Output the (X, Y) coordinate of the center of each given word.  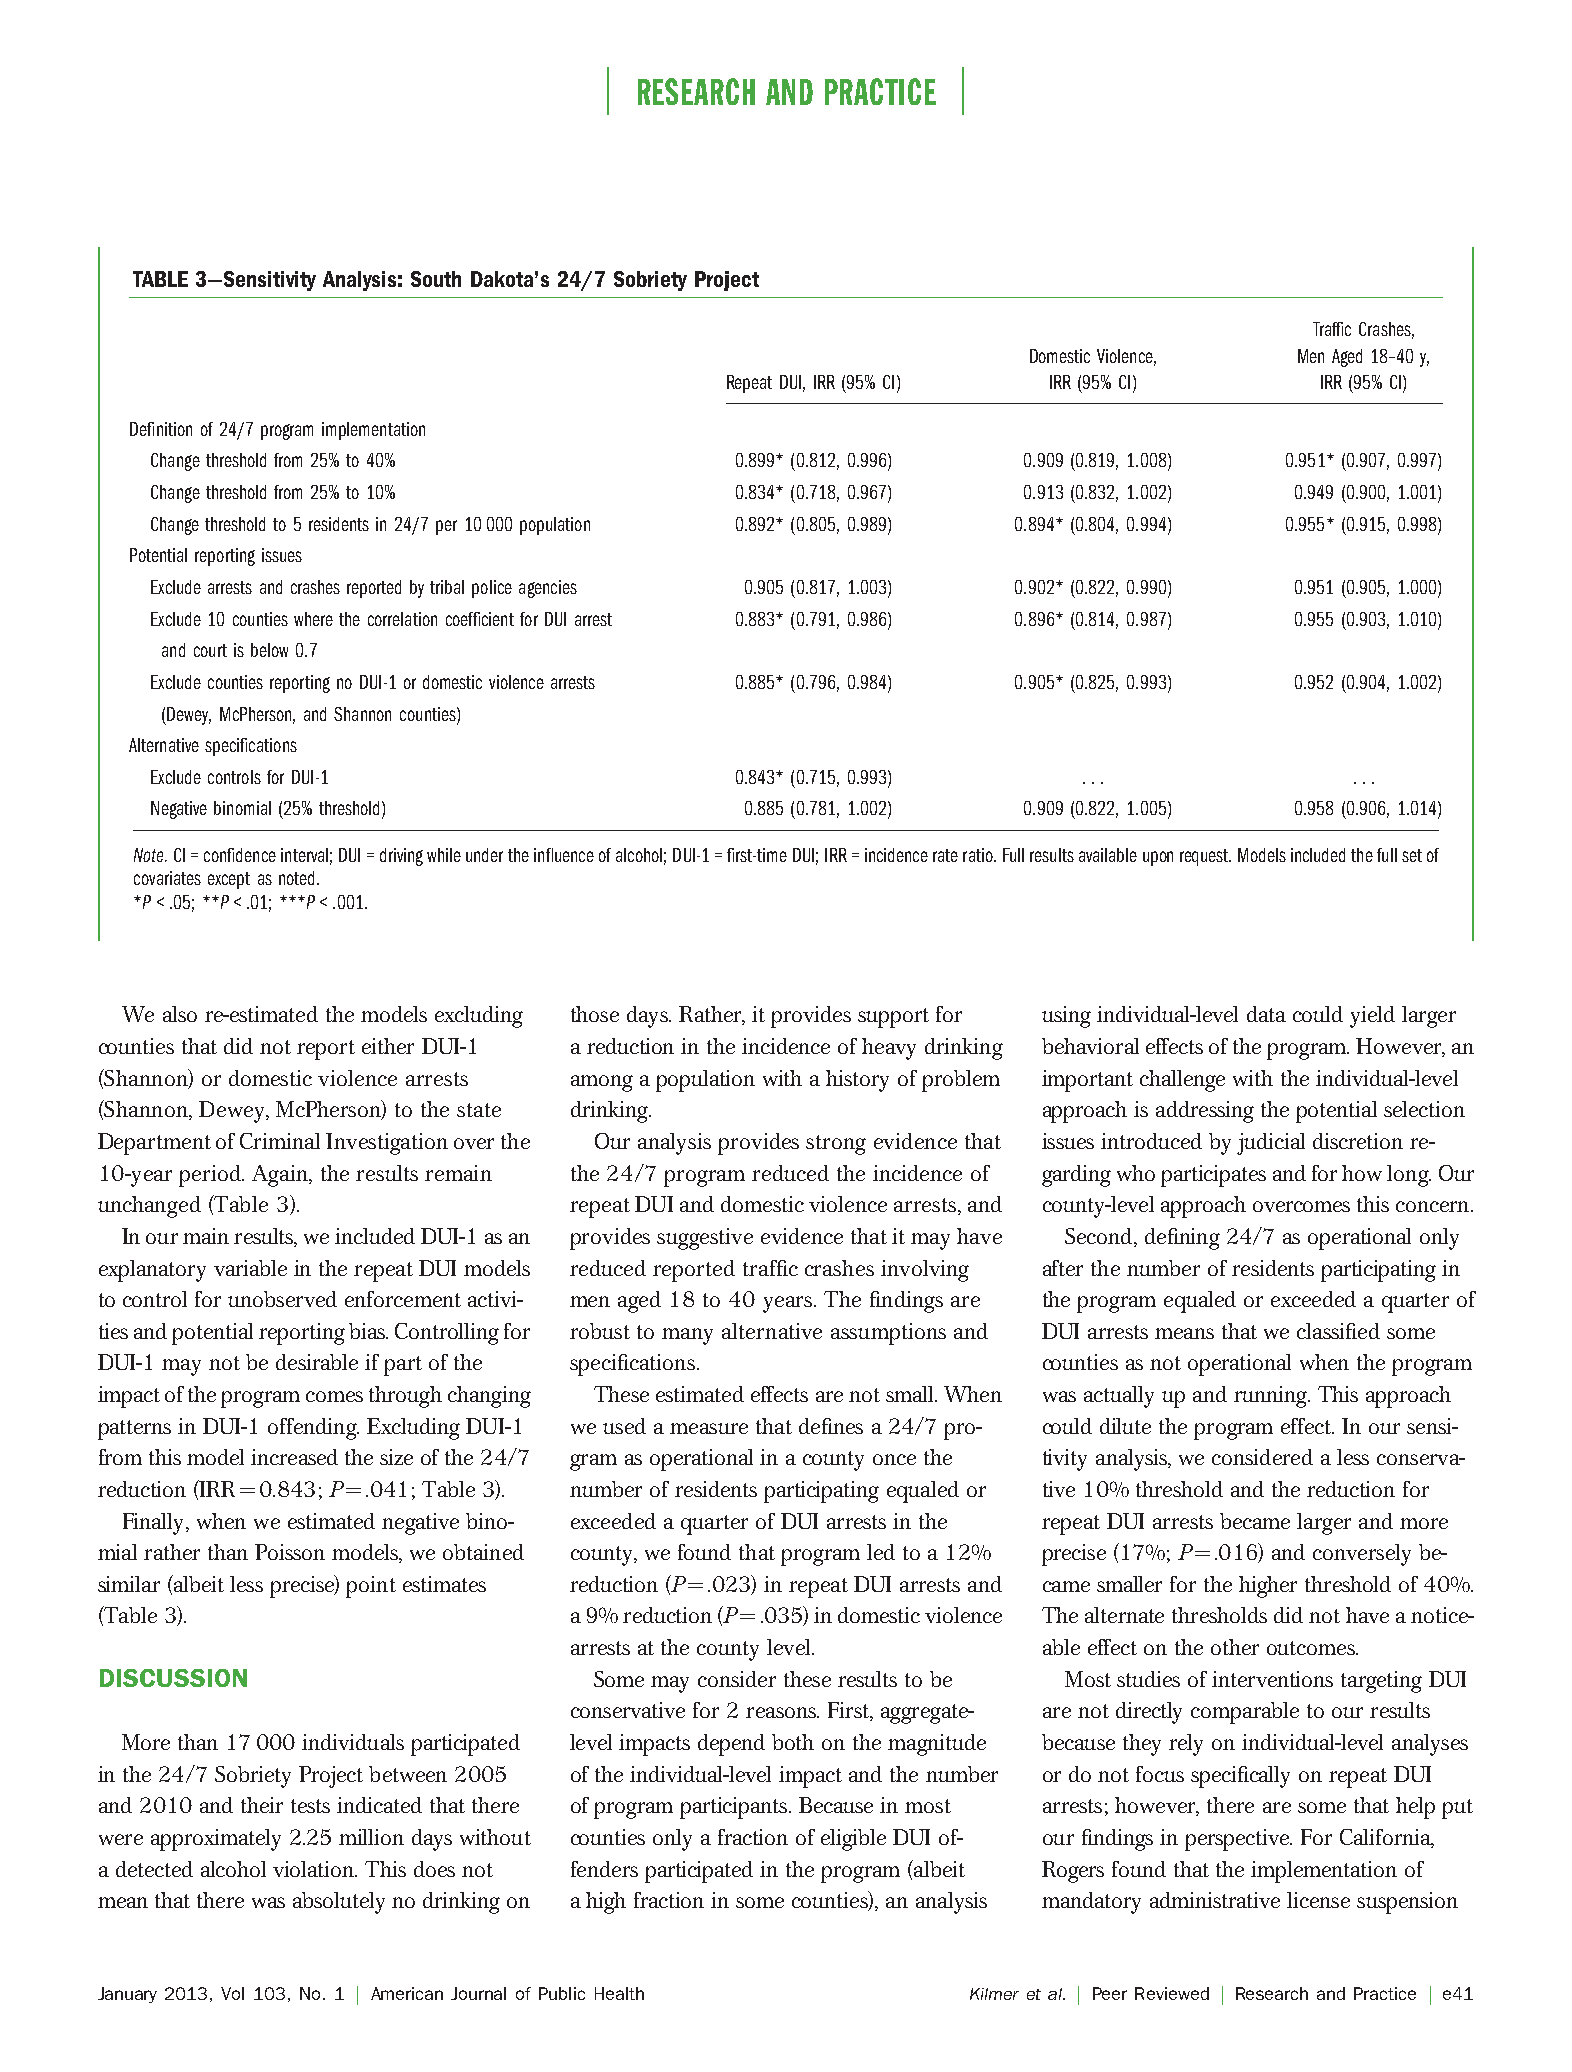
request (1205, 857)
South (436, 279)
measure (709, 1428)
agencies (548, 589)
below (269, 650)
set (1412, 855)
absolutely (339, 1903)
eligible (853, 1840)
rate (945, 855)
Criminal (280, 1141)
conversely (1362, 1555)
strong (836, 1145)
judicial (1271, 1144)
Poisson (290, 1552)
